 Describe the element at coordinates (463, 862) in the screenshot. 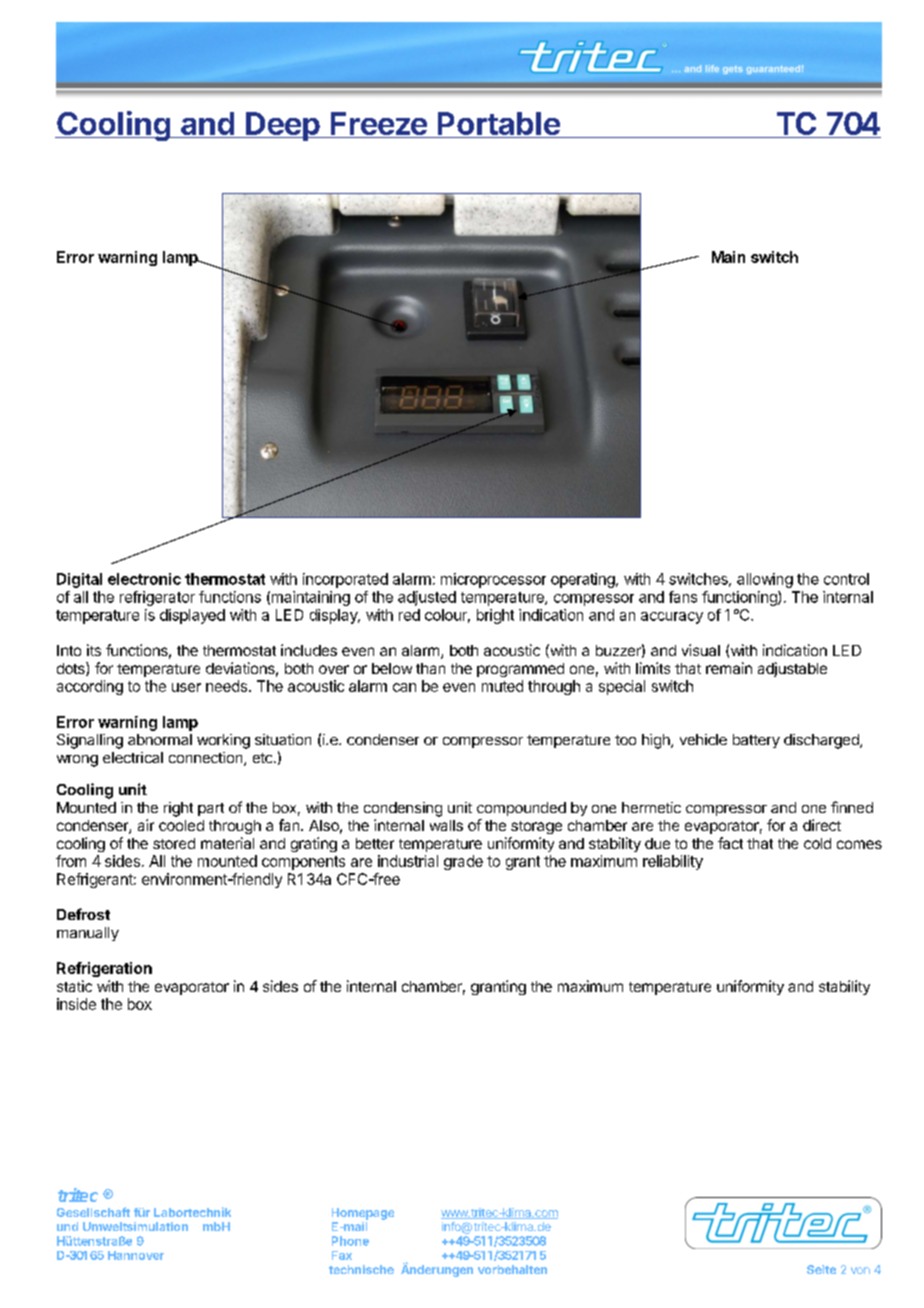

I see `grade` at that location.
